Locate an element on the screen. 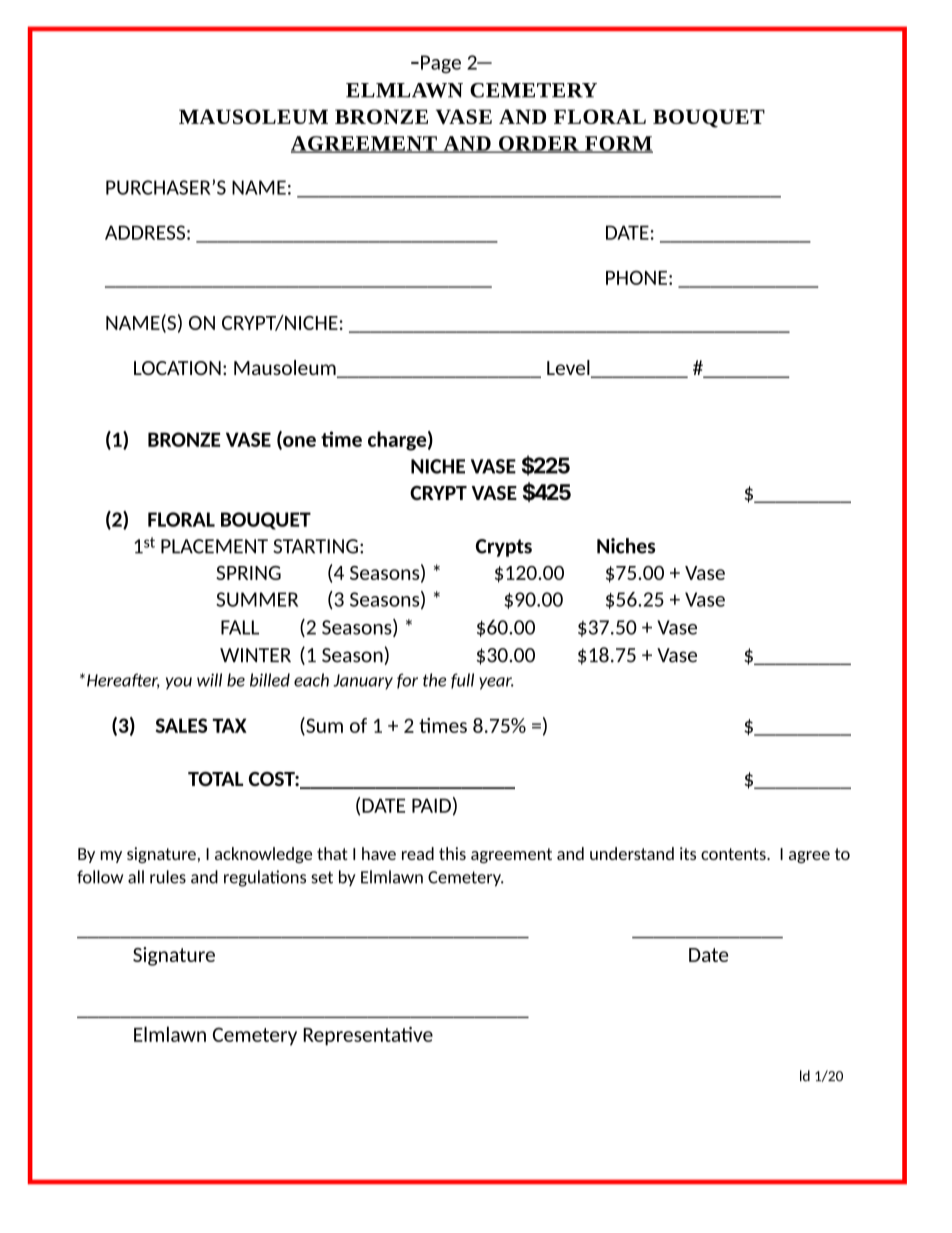 The height and width of the screenshot is (1233, 952). the is located at coordinates (434, 680).
